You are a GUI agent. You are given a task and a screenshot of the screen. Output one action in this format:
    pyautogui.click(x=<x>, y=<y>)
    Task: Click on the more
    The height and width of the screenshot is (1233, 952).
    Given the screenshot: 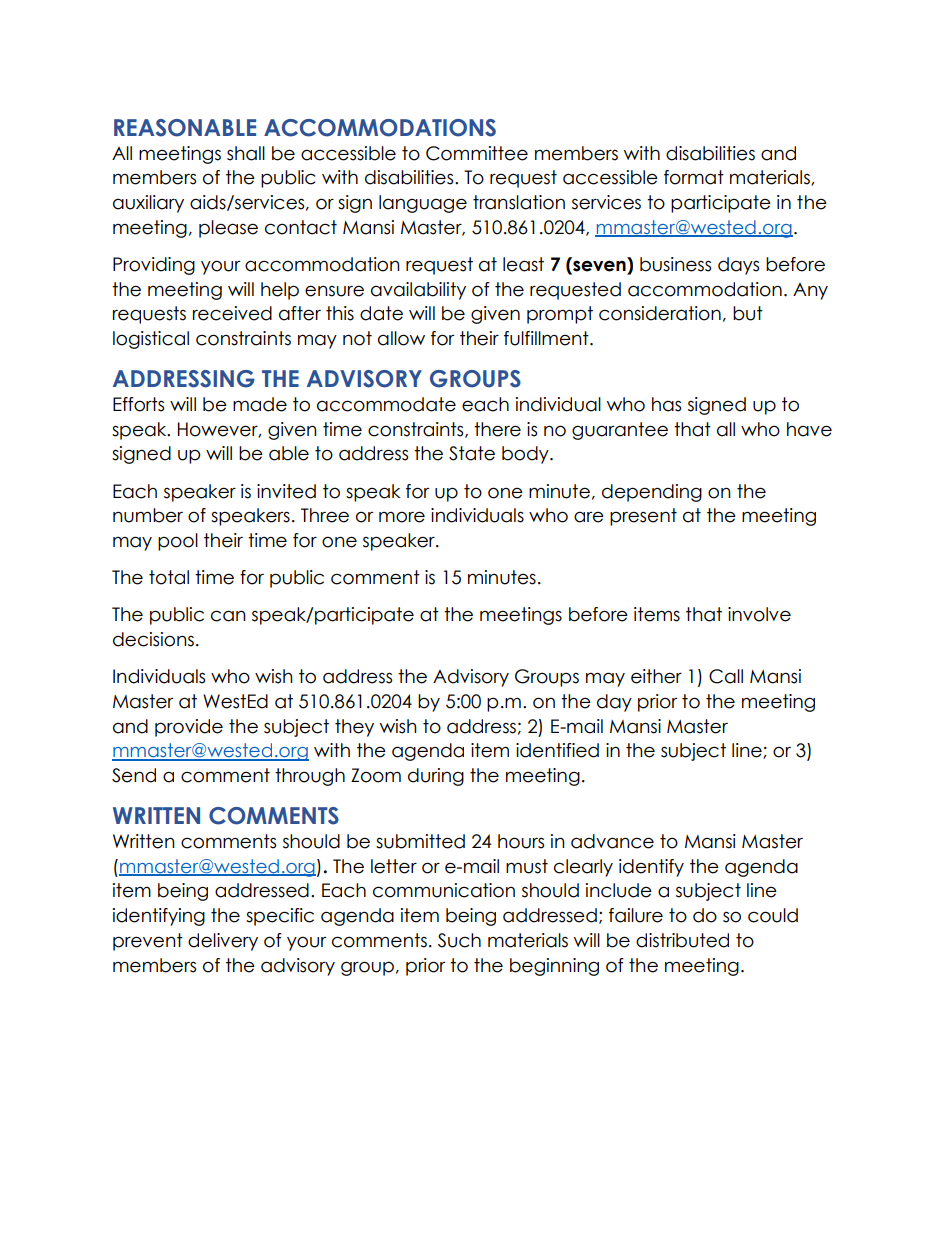 What is the action you would take?
    pyautogui.click(x=402, y=517)
